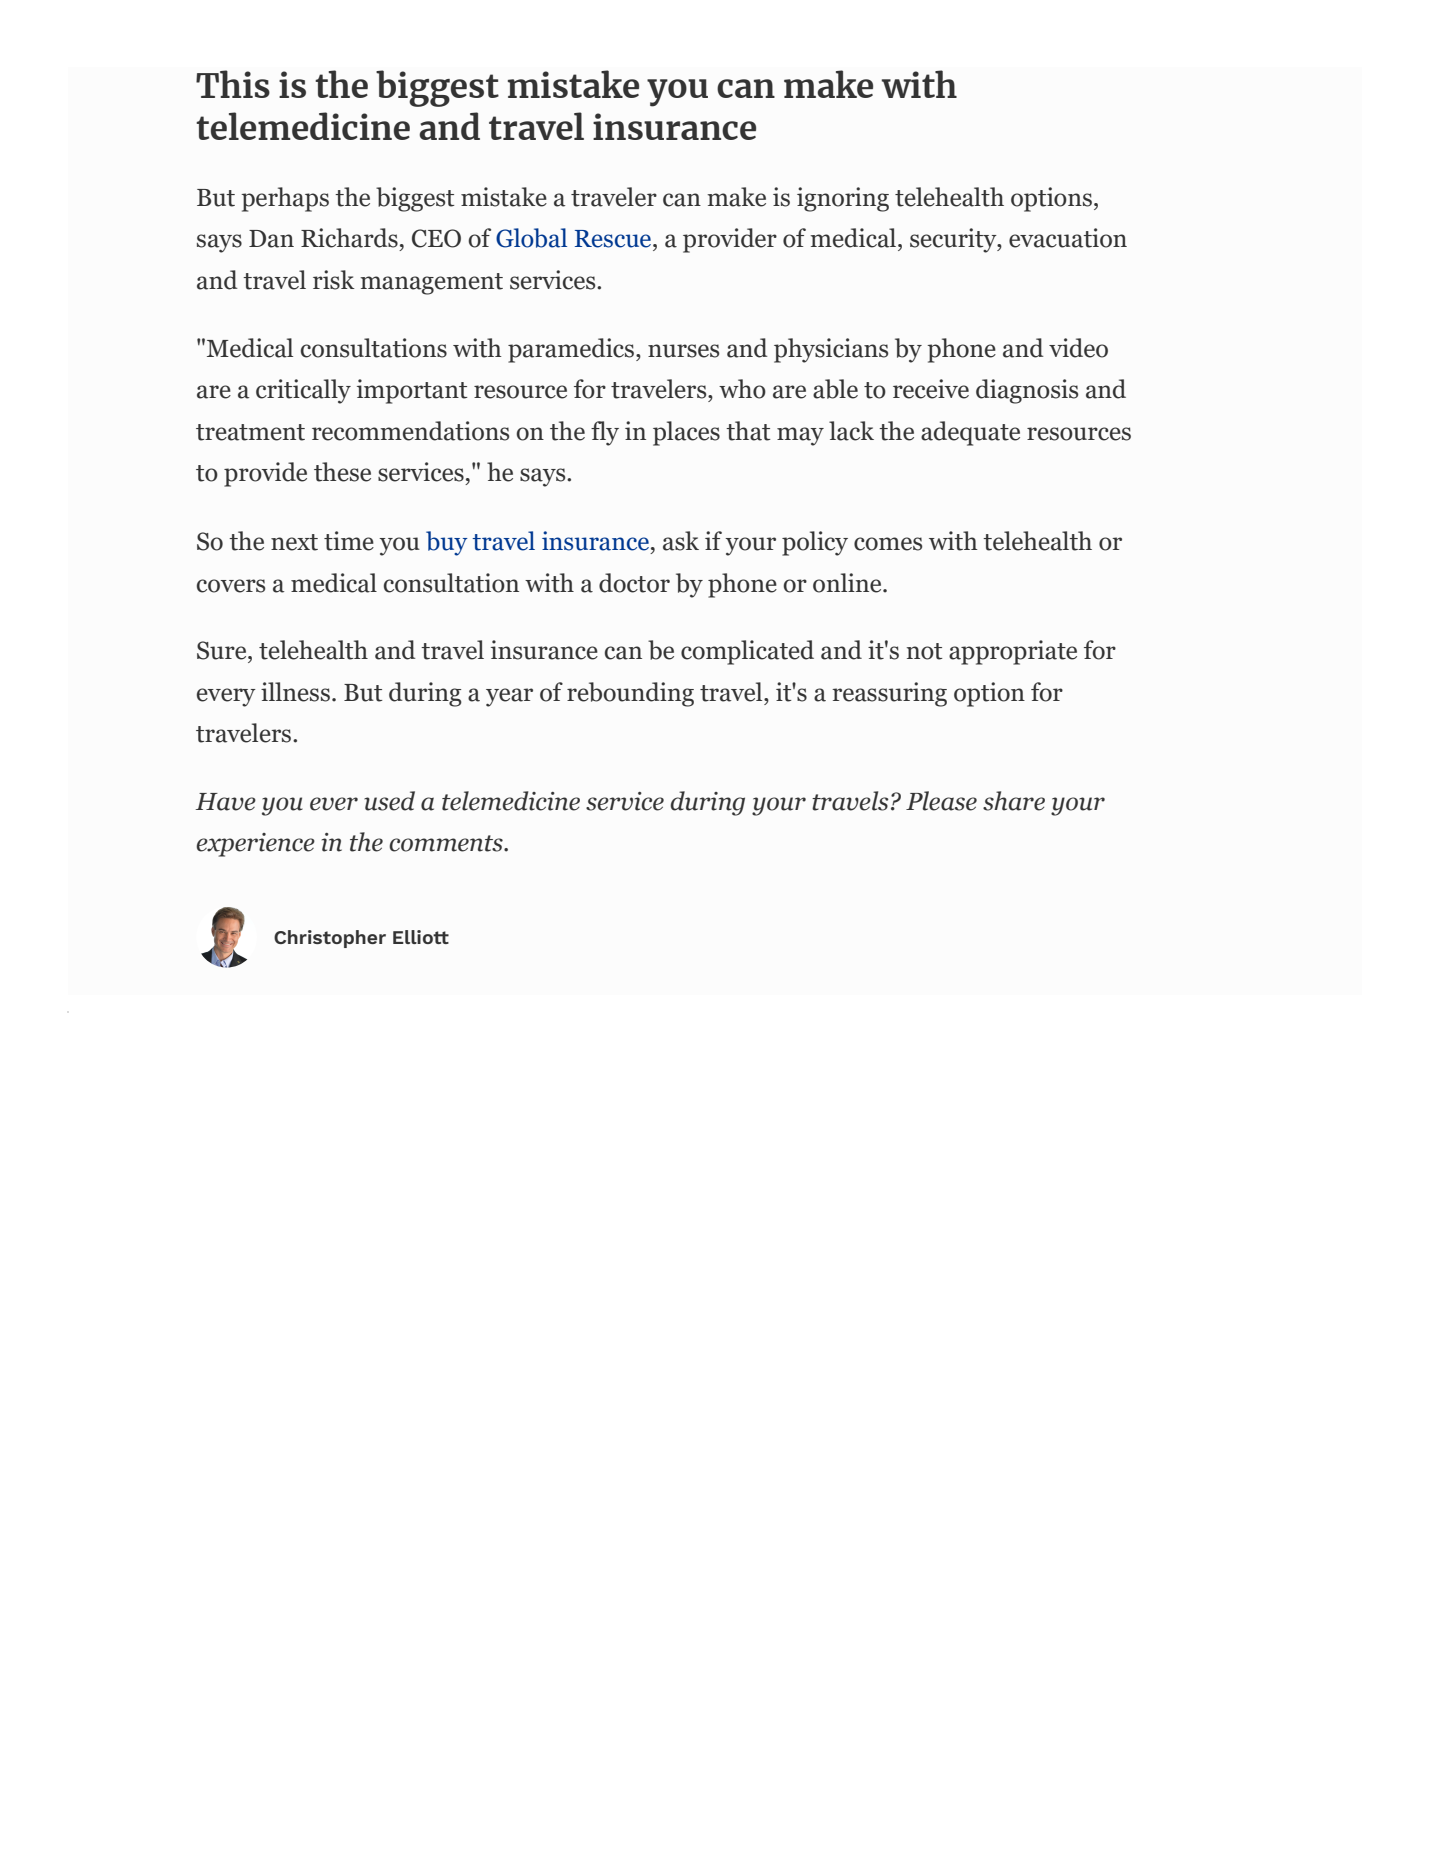 The image size is (1430, 1850). What do you see at coordinates (233, 84) in the document?
I see `This` at bounding box center [233, 84].
